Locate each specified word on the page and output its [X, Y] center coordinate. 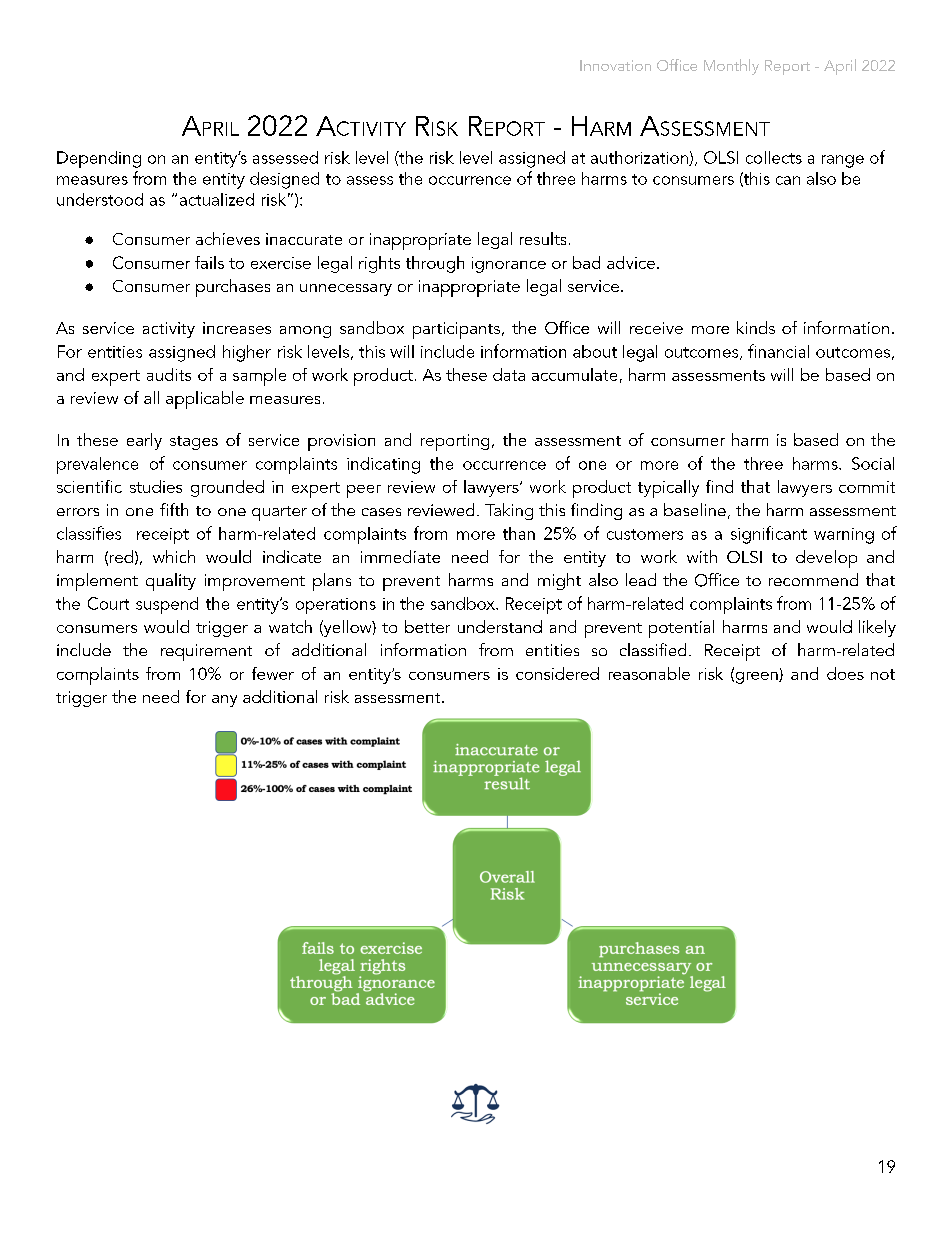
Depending [99, 159]
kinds [756, 327]
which [174, 556]
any [224, 701]
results [543, 238]
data [509, 374]
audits [169, 374]
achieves [228, 238]
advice [631, 262]
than [519, 533]
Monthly [731, 67]
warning [844, 536]
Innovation [615, 65]
